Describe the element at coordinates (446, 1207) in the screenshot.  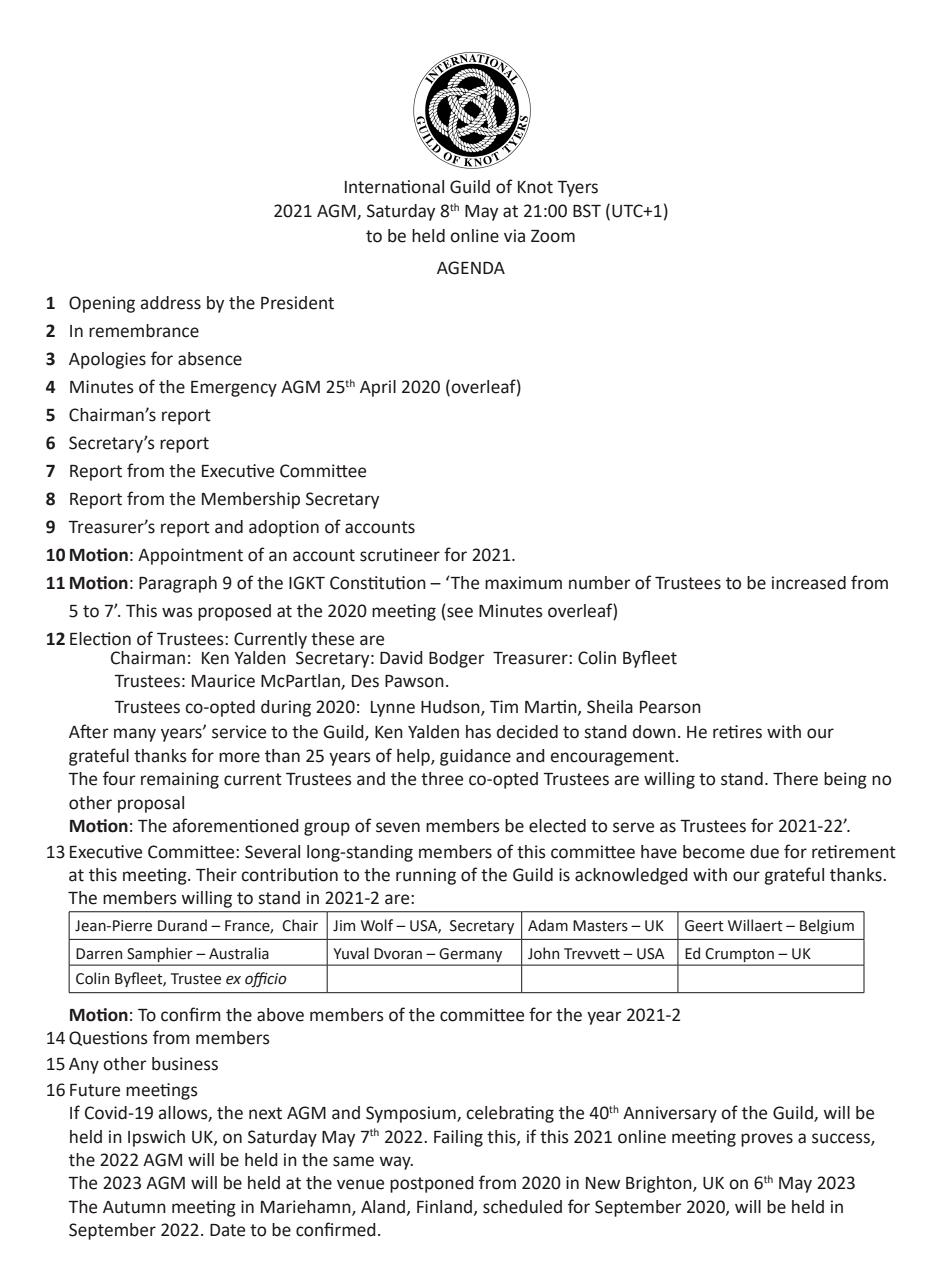
I see `Finland` at that location.
